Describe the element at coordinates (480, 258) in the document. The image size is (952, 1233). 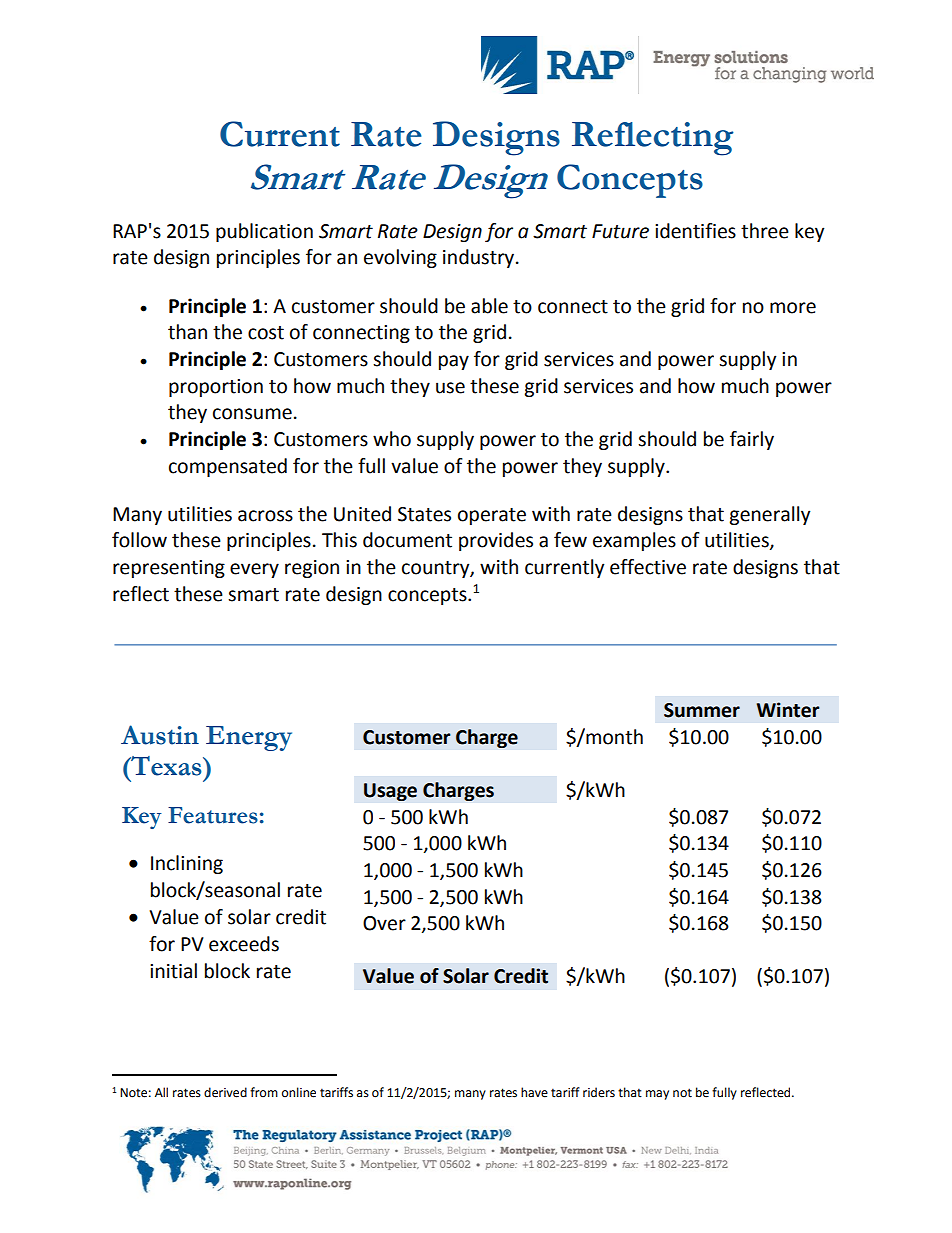
I see `industry` at that location.
